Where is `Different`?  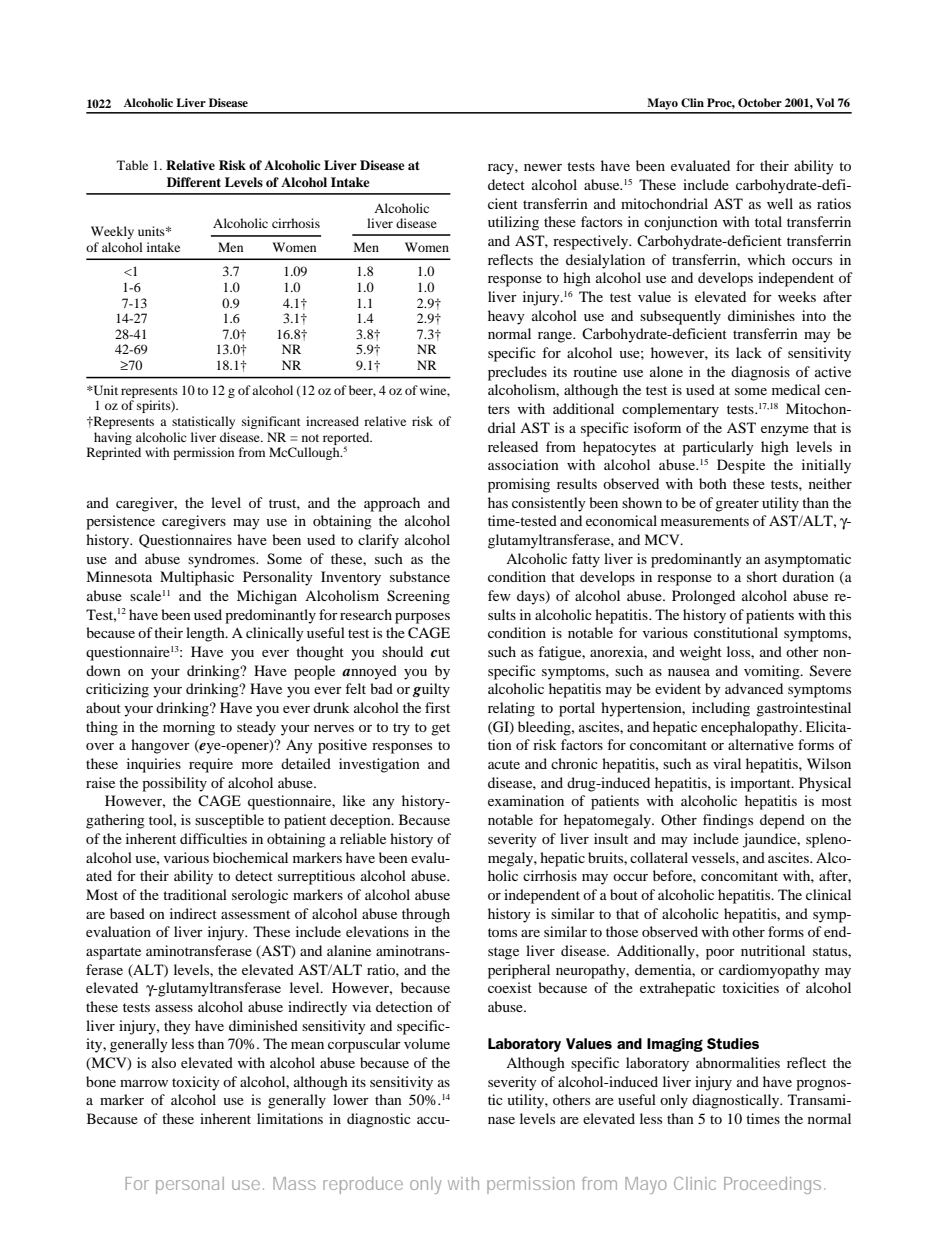 Different is located at coordinates (194, 182).
